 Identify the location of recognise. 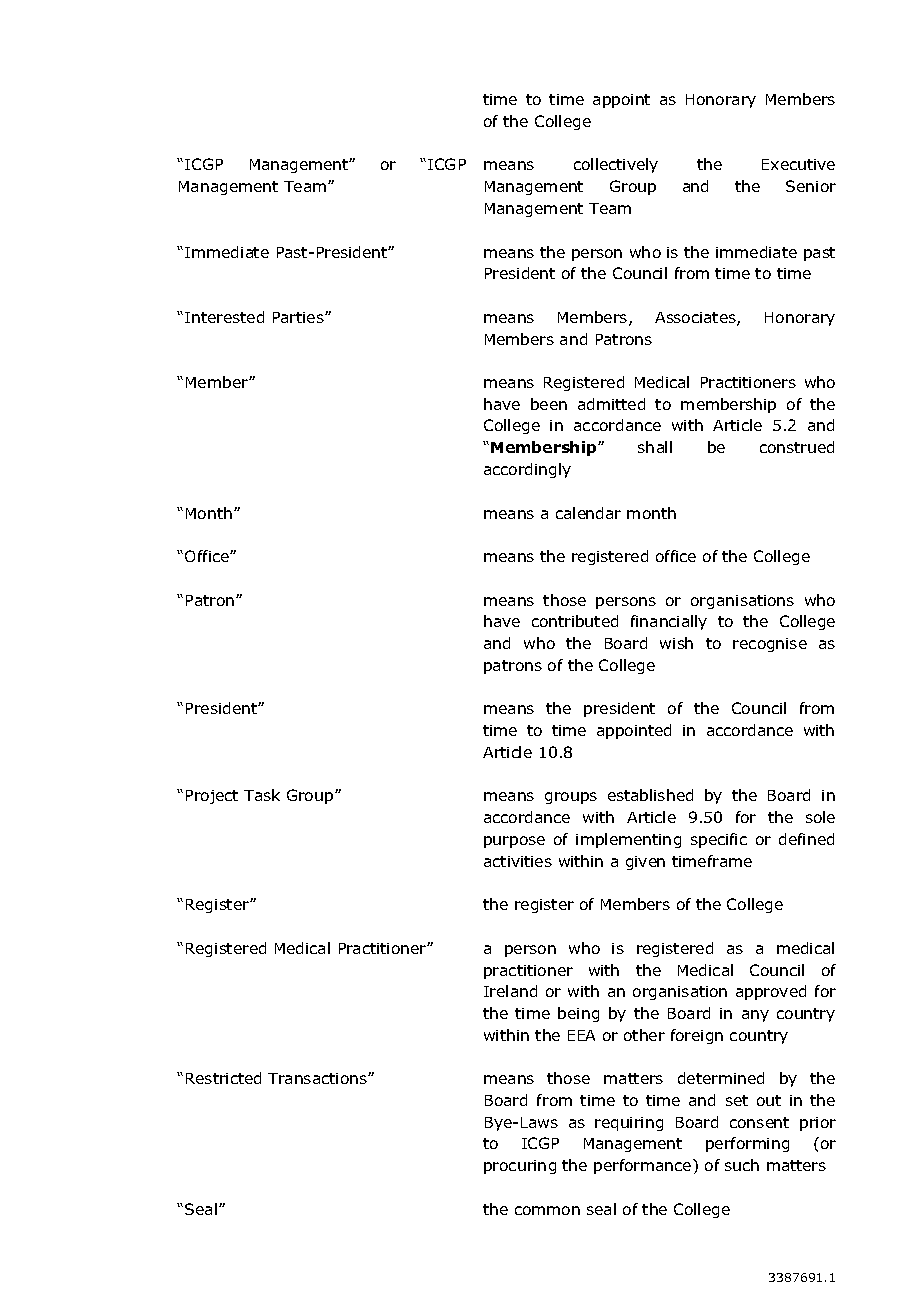
(770, 645).
